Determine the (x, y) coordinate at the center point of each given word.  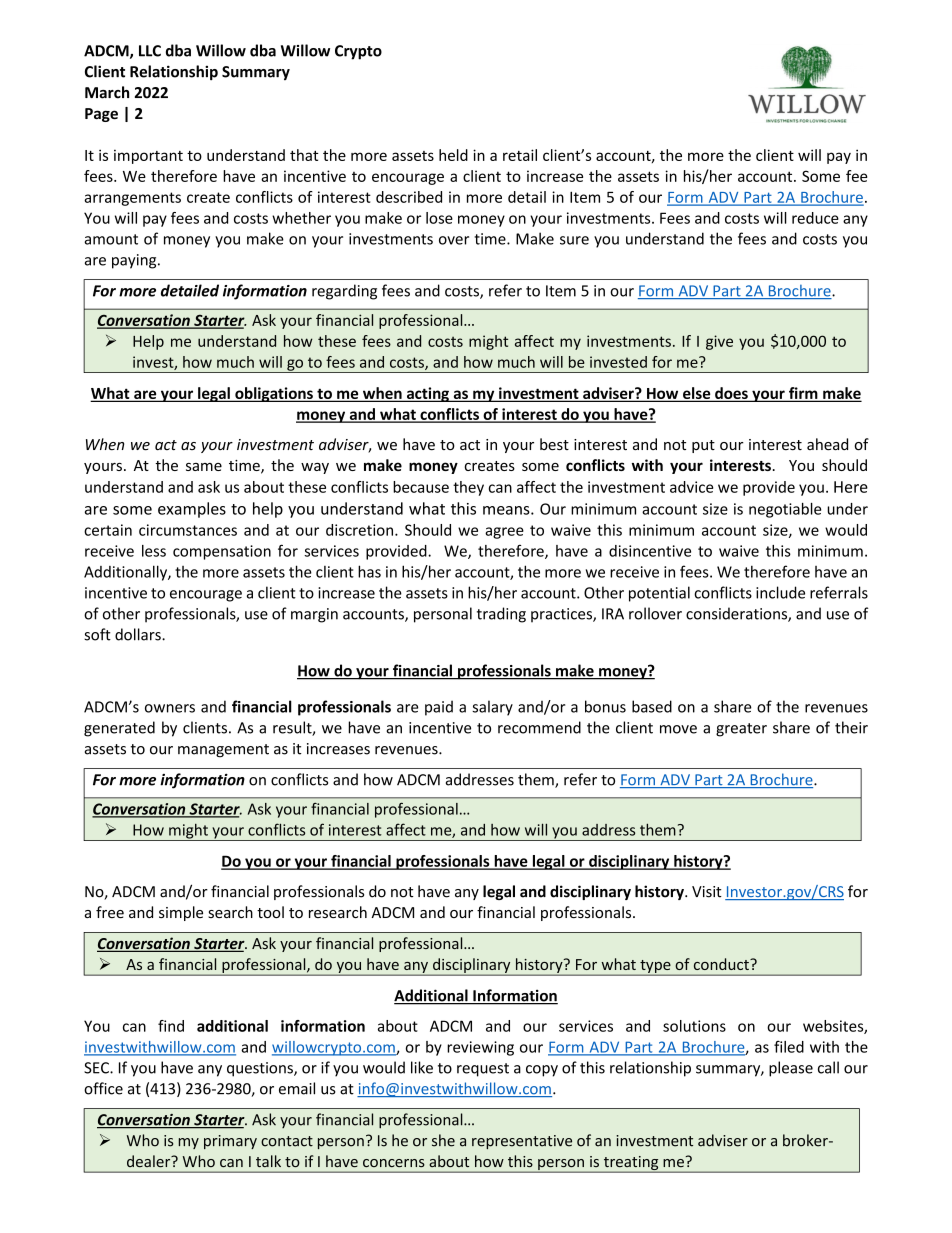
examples (192, 510)
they (468, 488)
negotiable (785, 510)
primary (230, 1142)
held (453, 155)
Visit (707, 892)
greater (741, 730)
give (719, 342)
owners (170, 708)
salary (492, 708)
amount (111, 239)
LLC (150, 51)
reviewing (480, 1048)
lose (439, 218)
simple (181, 913)
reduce (815, 218)
